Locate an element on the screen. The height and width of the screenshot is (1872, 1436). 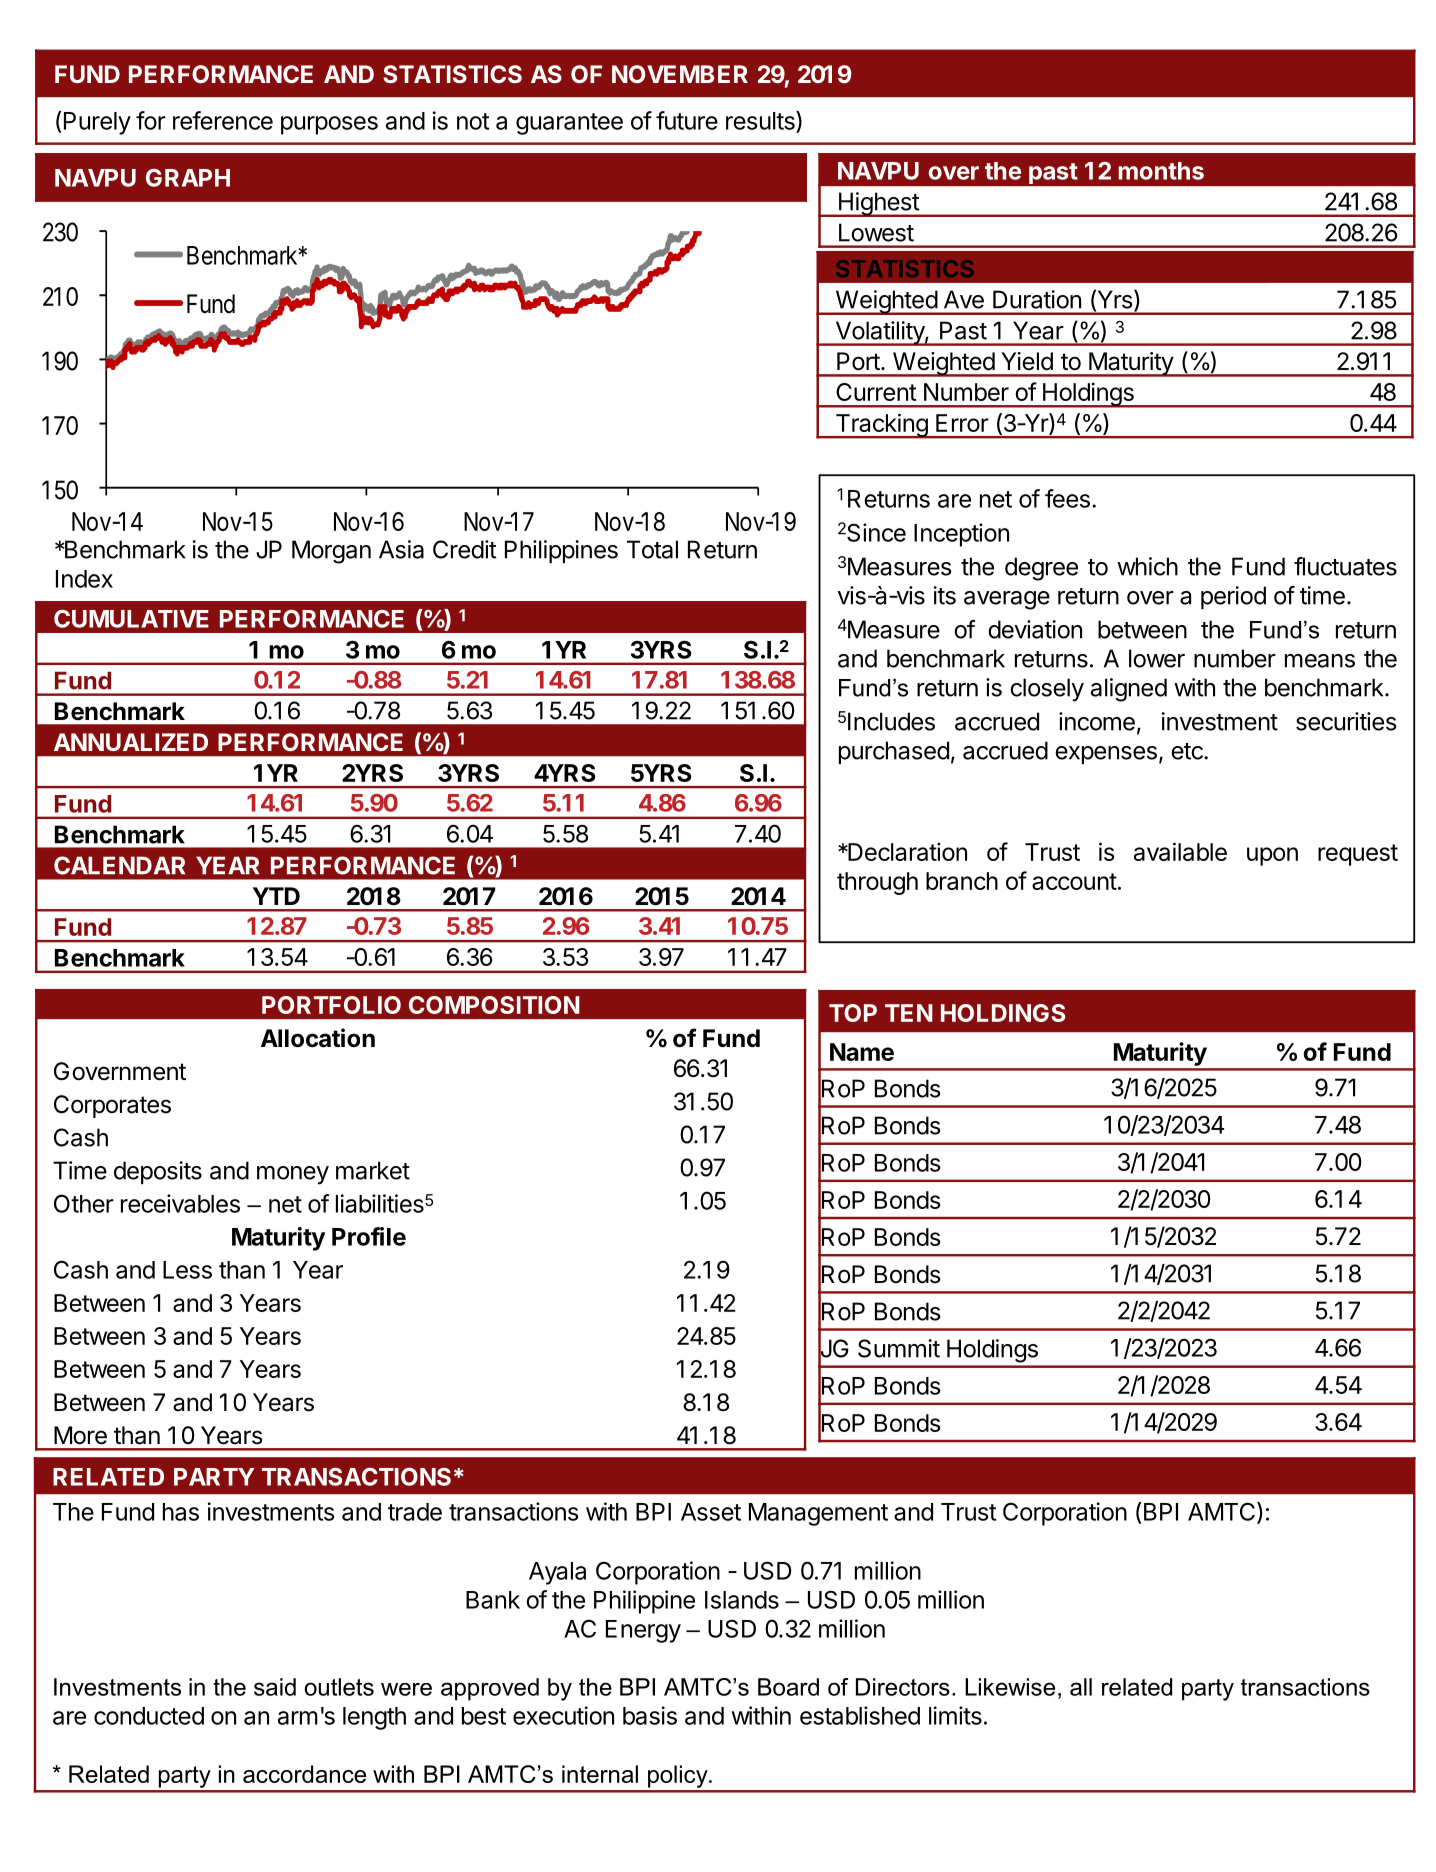
future is located at coordinates (687, 120).
